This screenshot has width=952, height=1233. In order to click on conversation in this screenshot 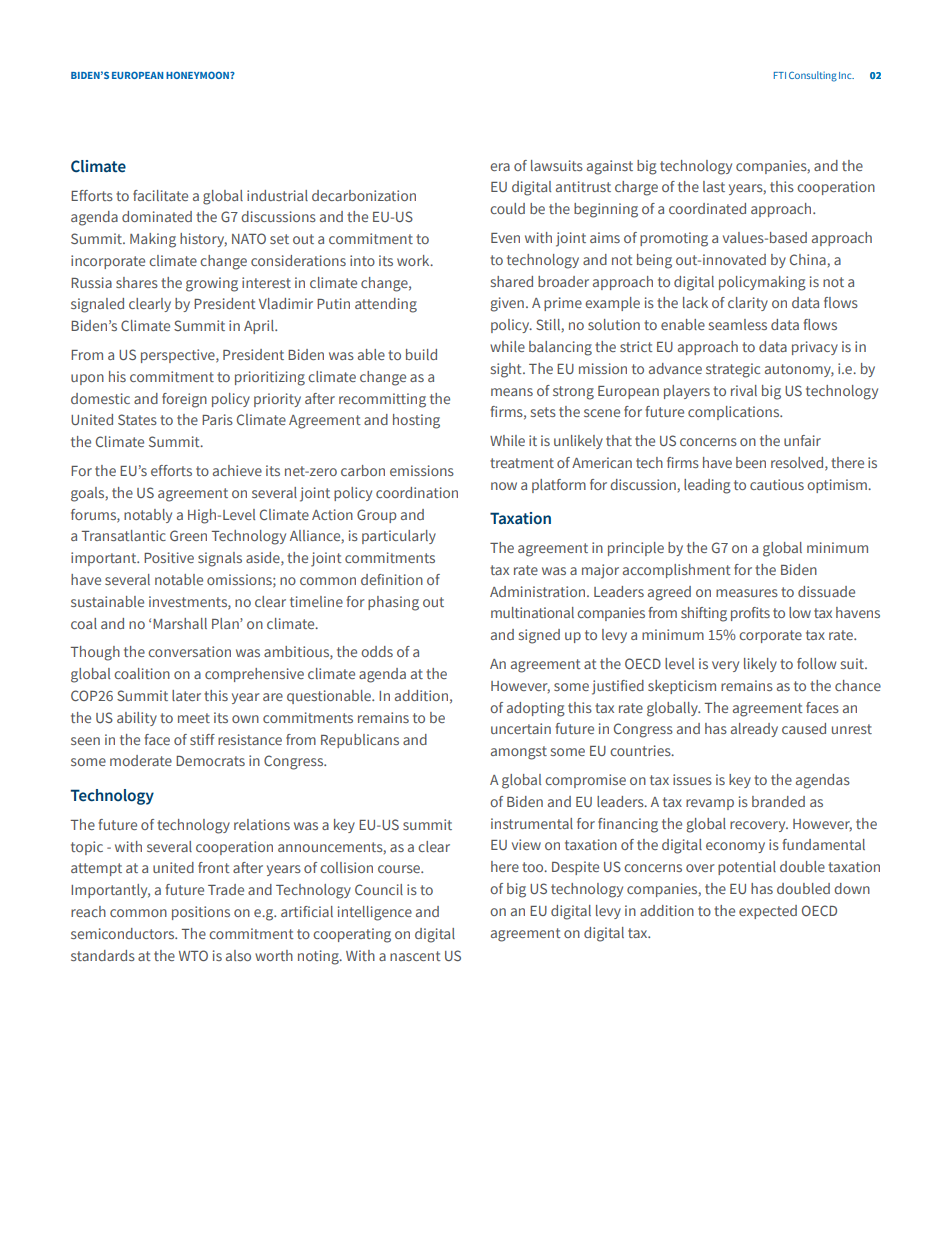, I will do `click(189, 651)`.
